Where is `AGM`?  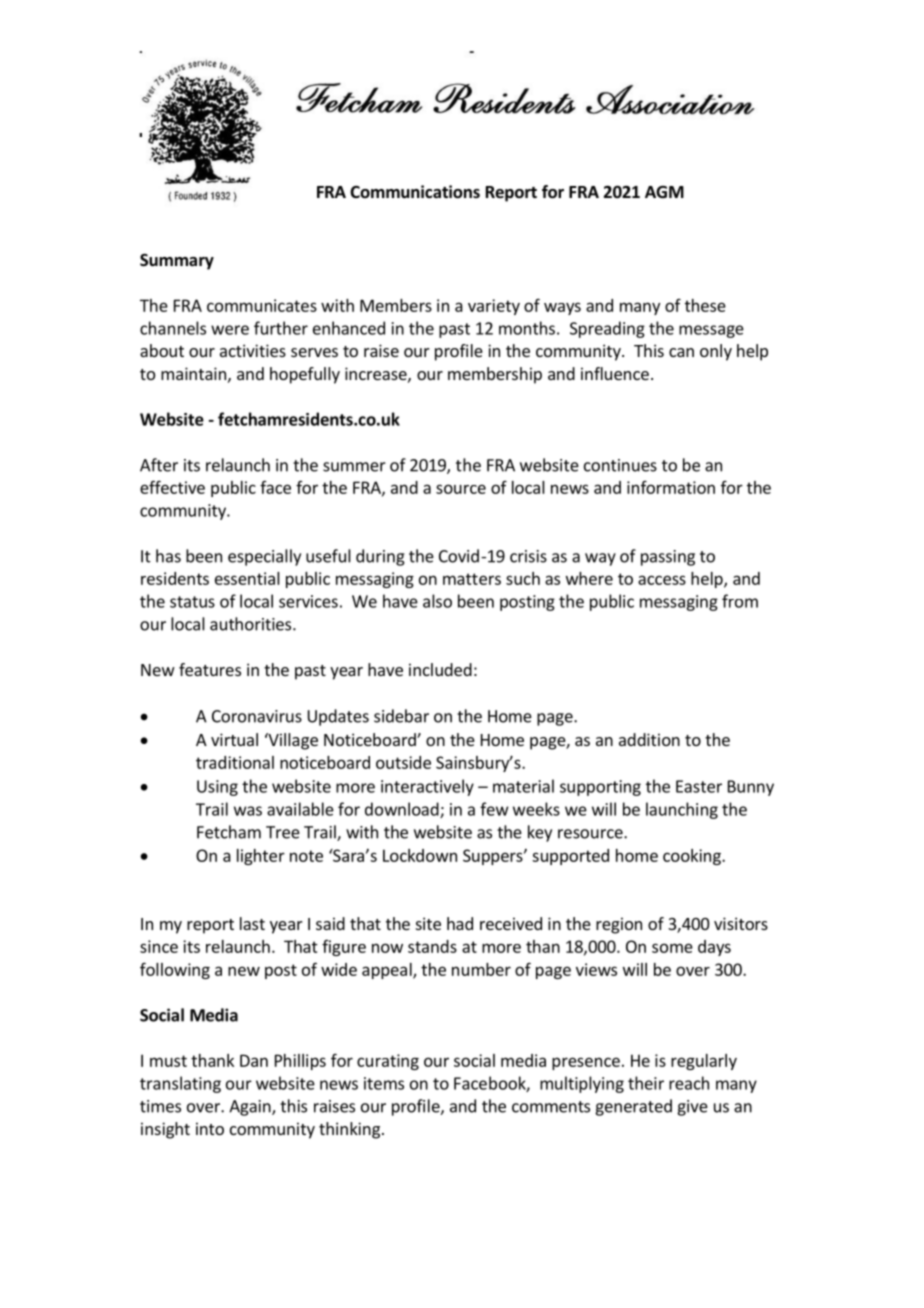
AGM is located at coordinates (664, 192).
